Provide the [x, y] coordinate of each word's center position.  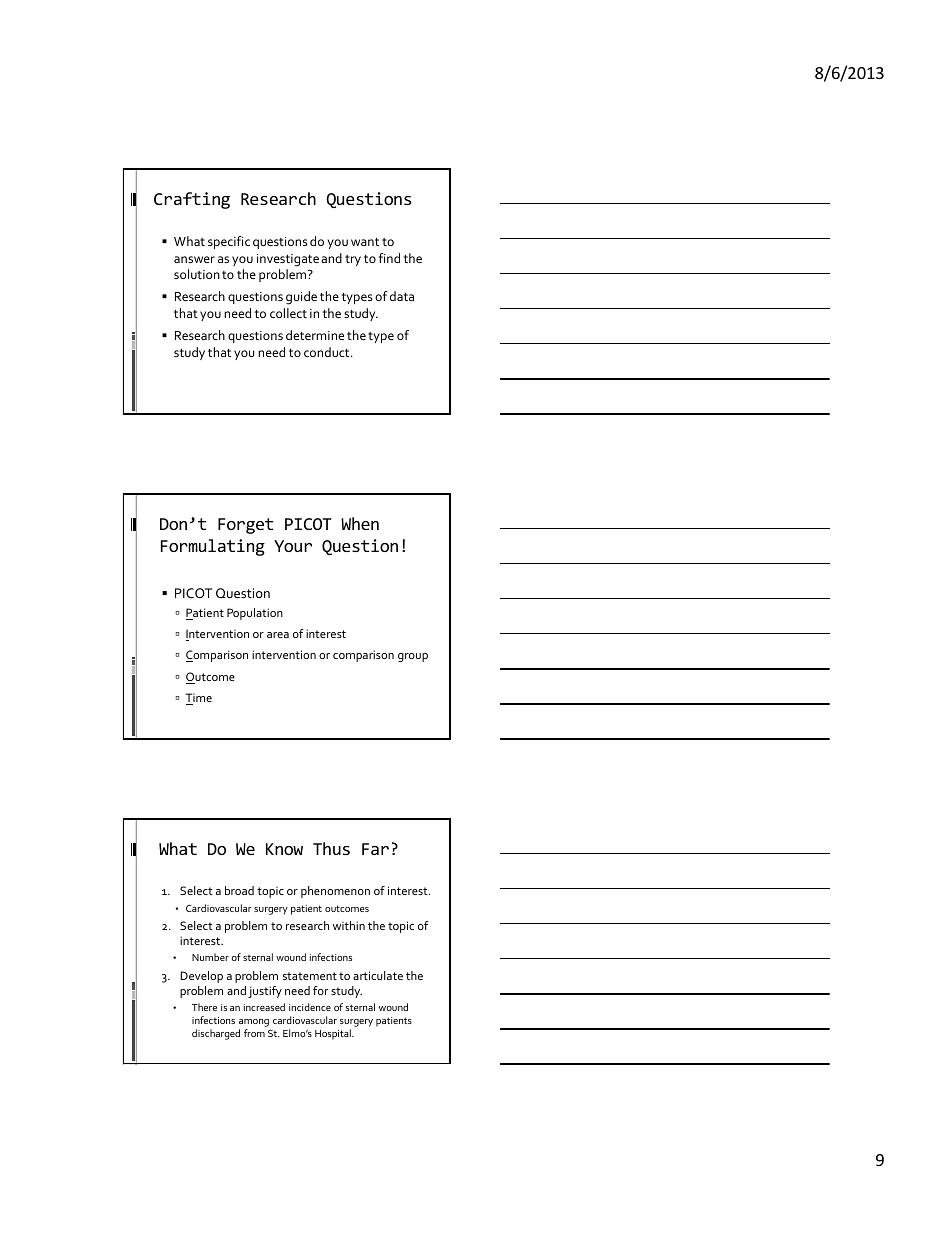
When [360, 523]
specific [229, 242]
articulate [378, 975]
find [389, 258]
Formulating [213, 547]
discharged [216, 1034]
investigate [288, 260]
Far [375, 849]
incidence [310, 1007]
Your [293, 546]
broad [239, 890]
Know [284, 849]
